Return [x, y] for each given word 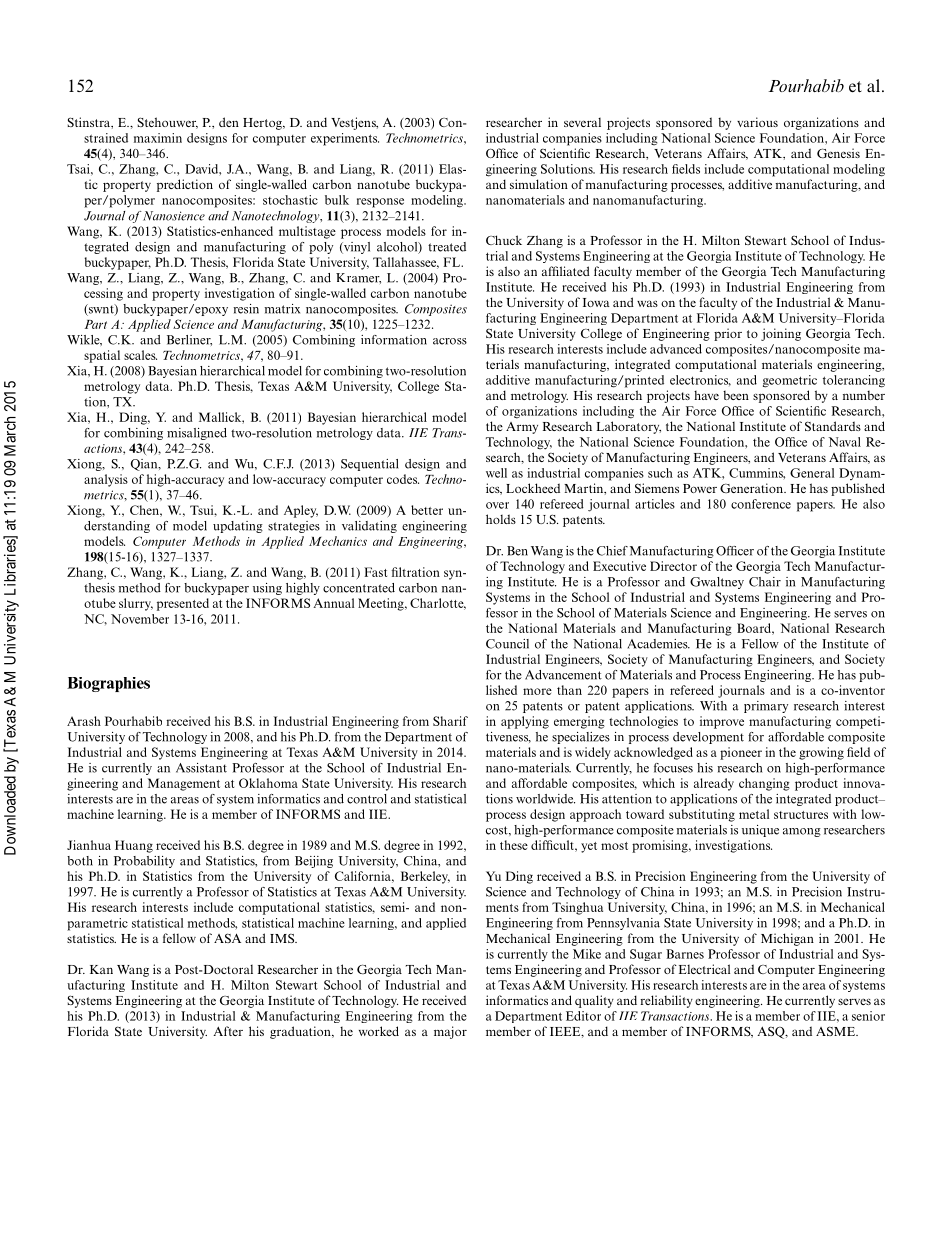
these [514, 845]
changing [764, 784]
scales [140, 355]
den [229, 122]
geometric [790, 381]
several [582, 122]
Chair [765, 582]
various [757, 122]
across [450, 341]
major [450, 1032]
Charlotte [438, 604]
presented [183, 604]
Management [184, 784]
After [228, 1031]
